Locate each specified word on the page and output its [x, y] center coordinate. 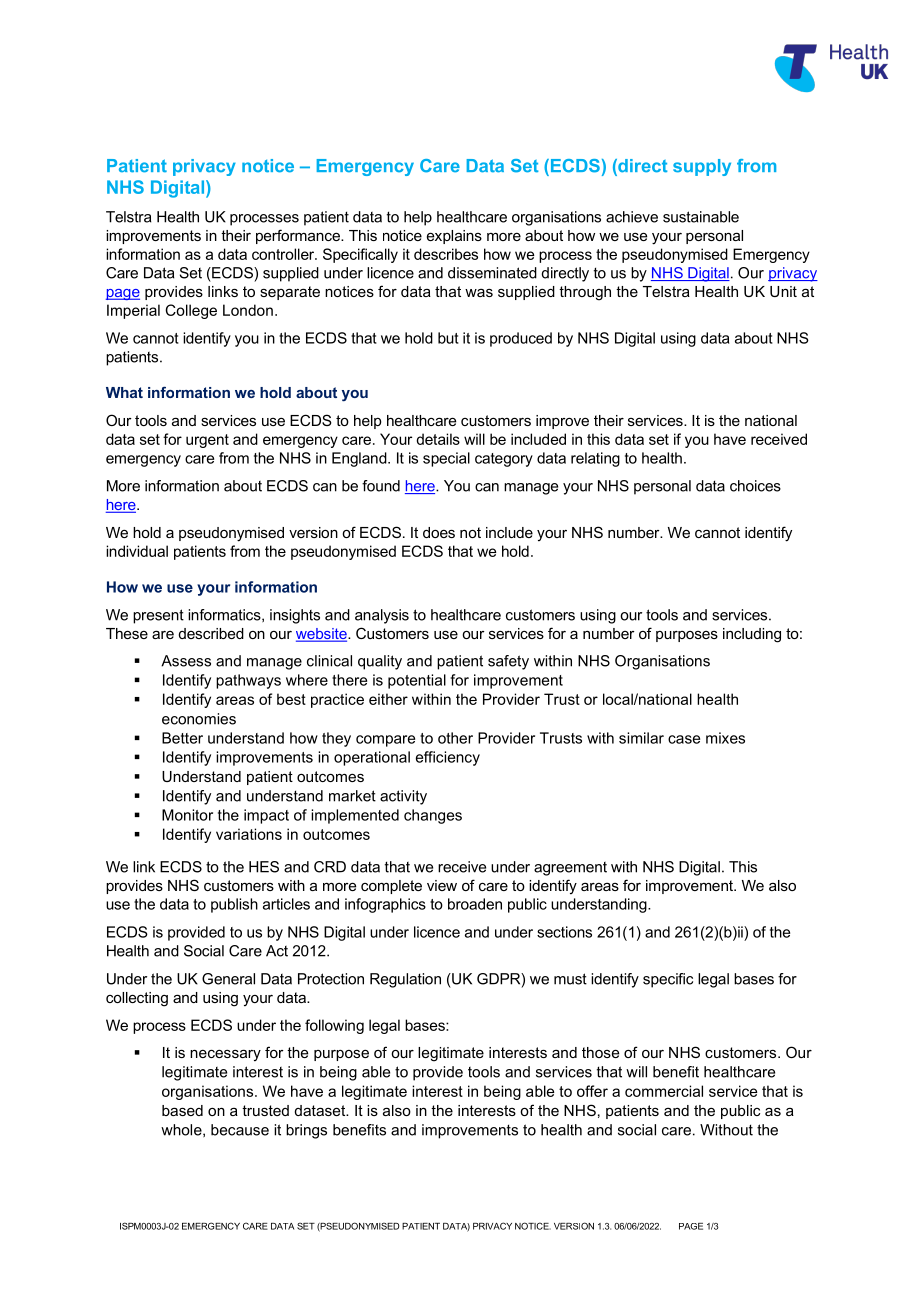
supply [702, 167]
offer [592, 1091]
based [182, 1110]
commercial [664, 1091]
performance [299, 236]
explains [454, 237]
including [752, 635]
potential [417, 681]
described [211, 633]
